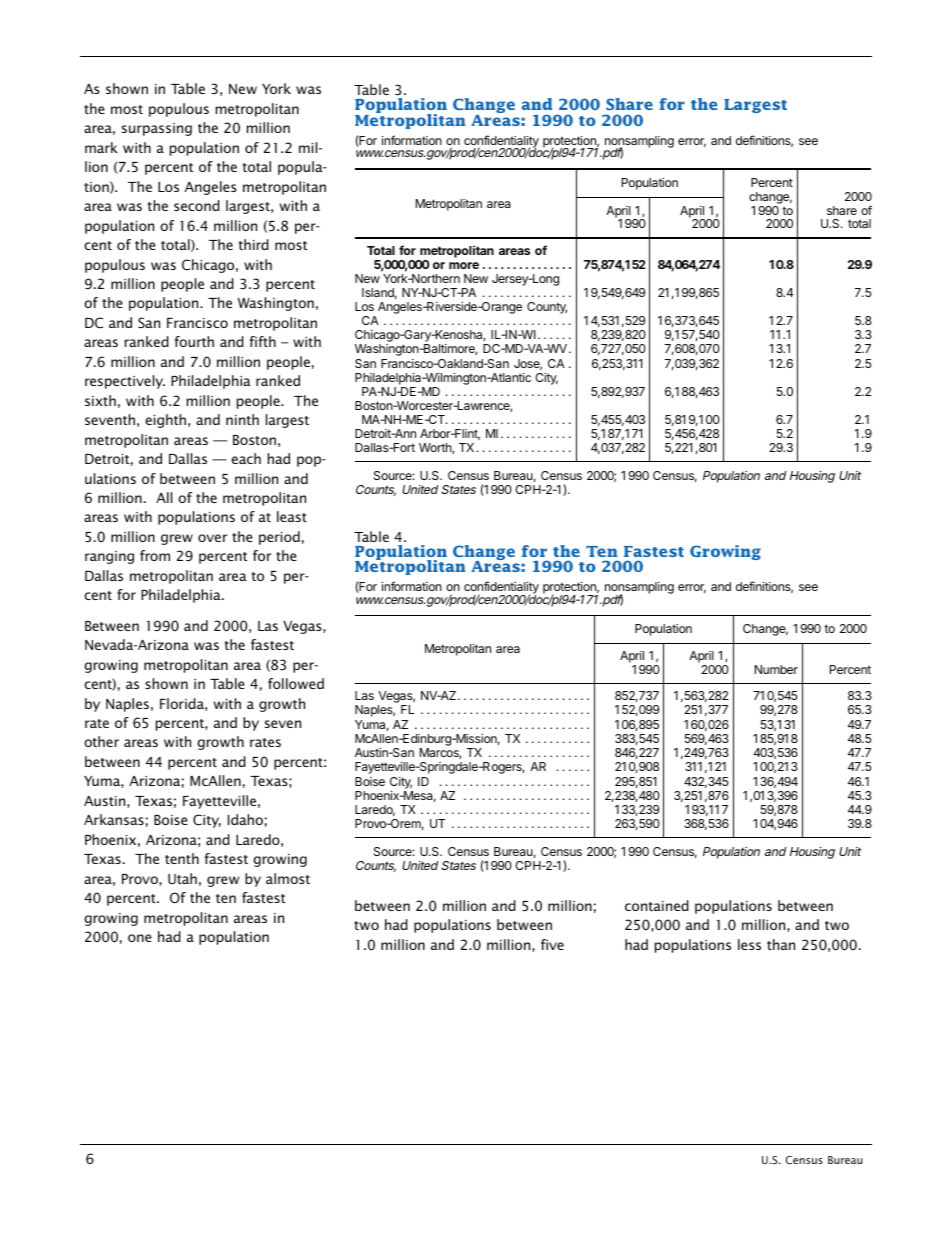  What do you see at coordinates (254, 244) in the screenshot?
I see `third` at bounding box center [254, 244].
